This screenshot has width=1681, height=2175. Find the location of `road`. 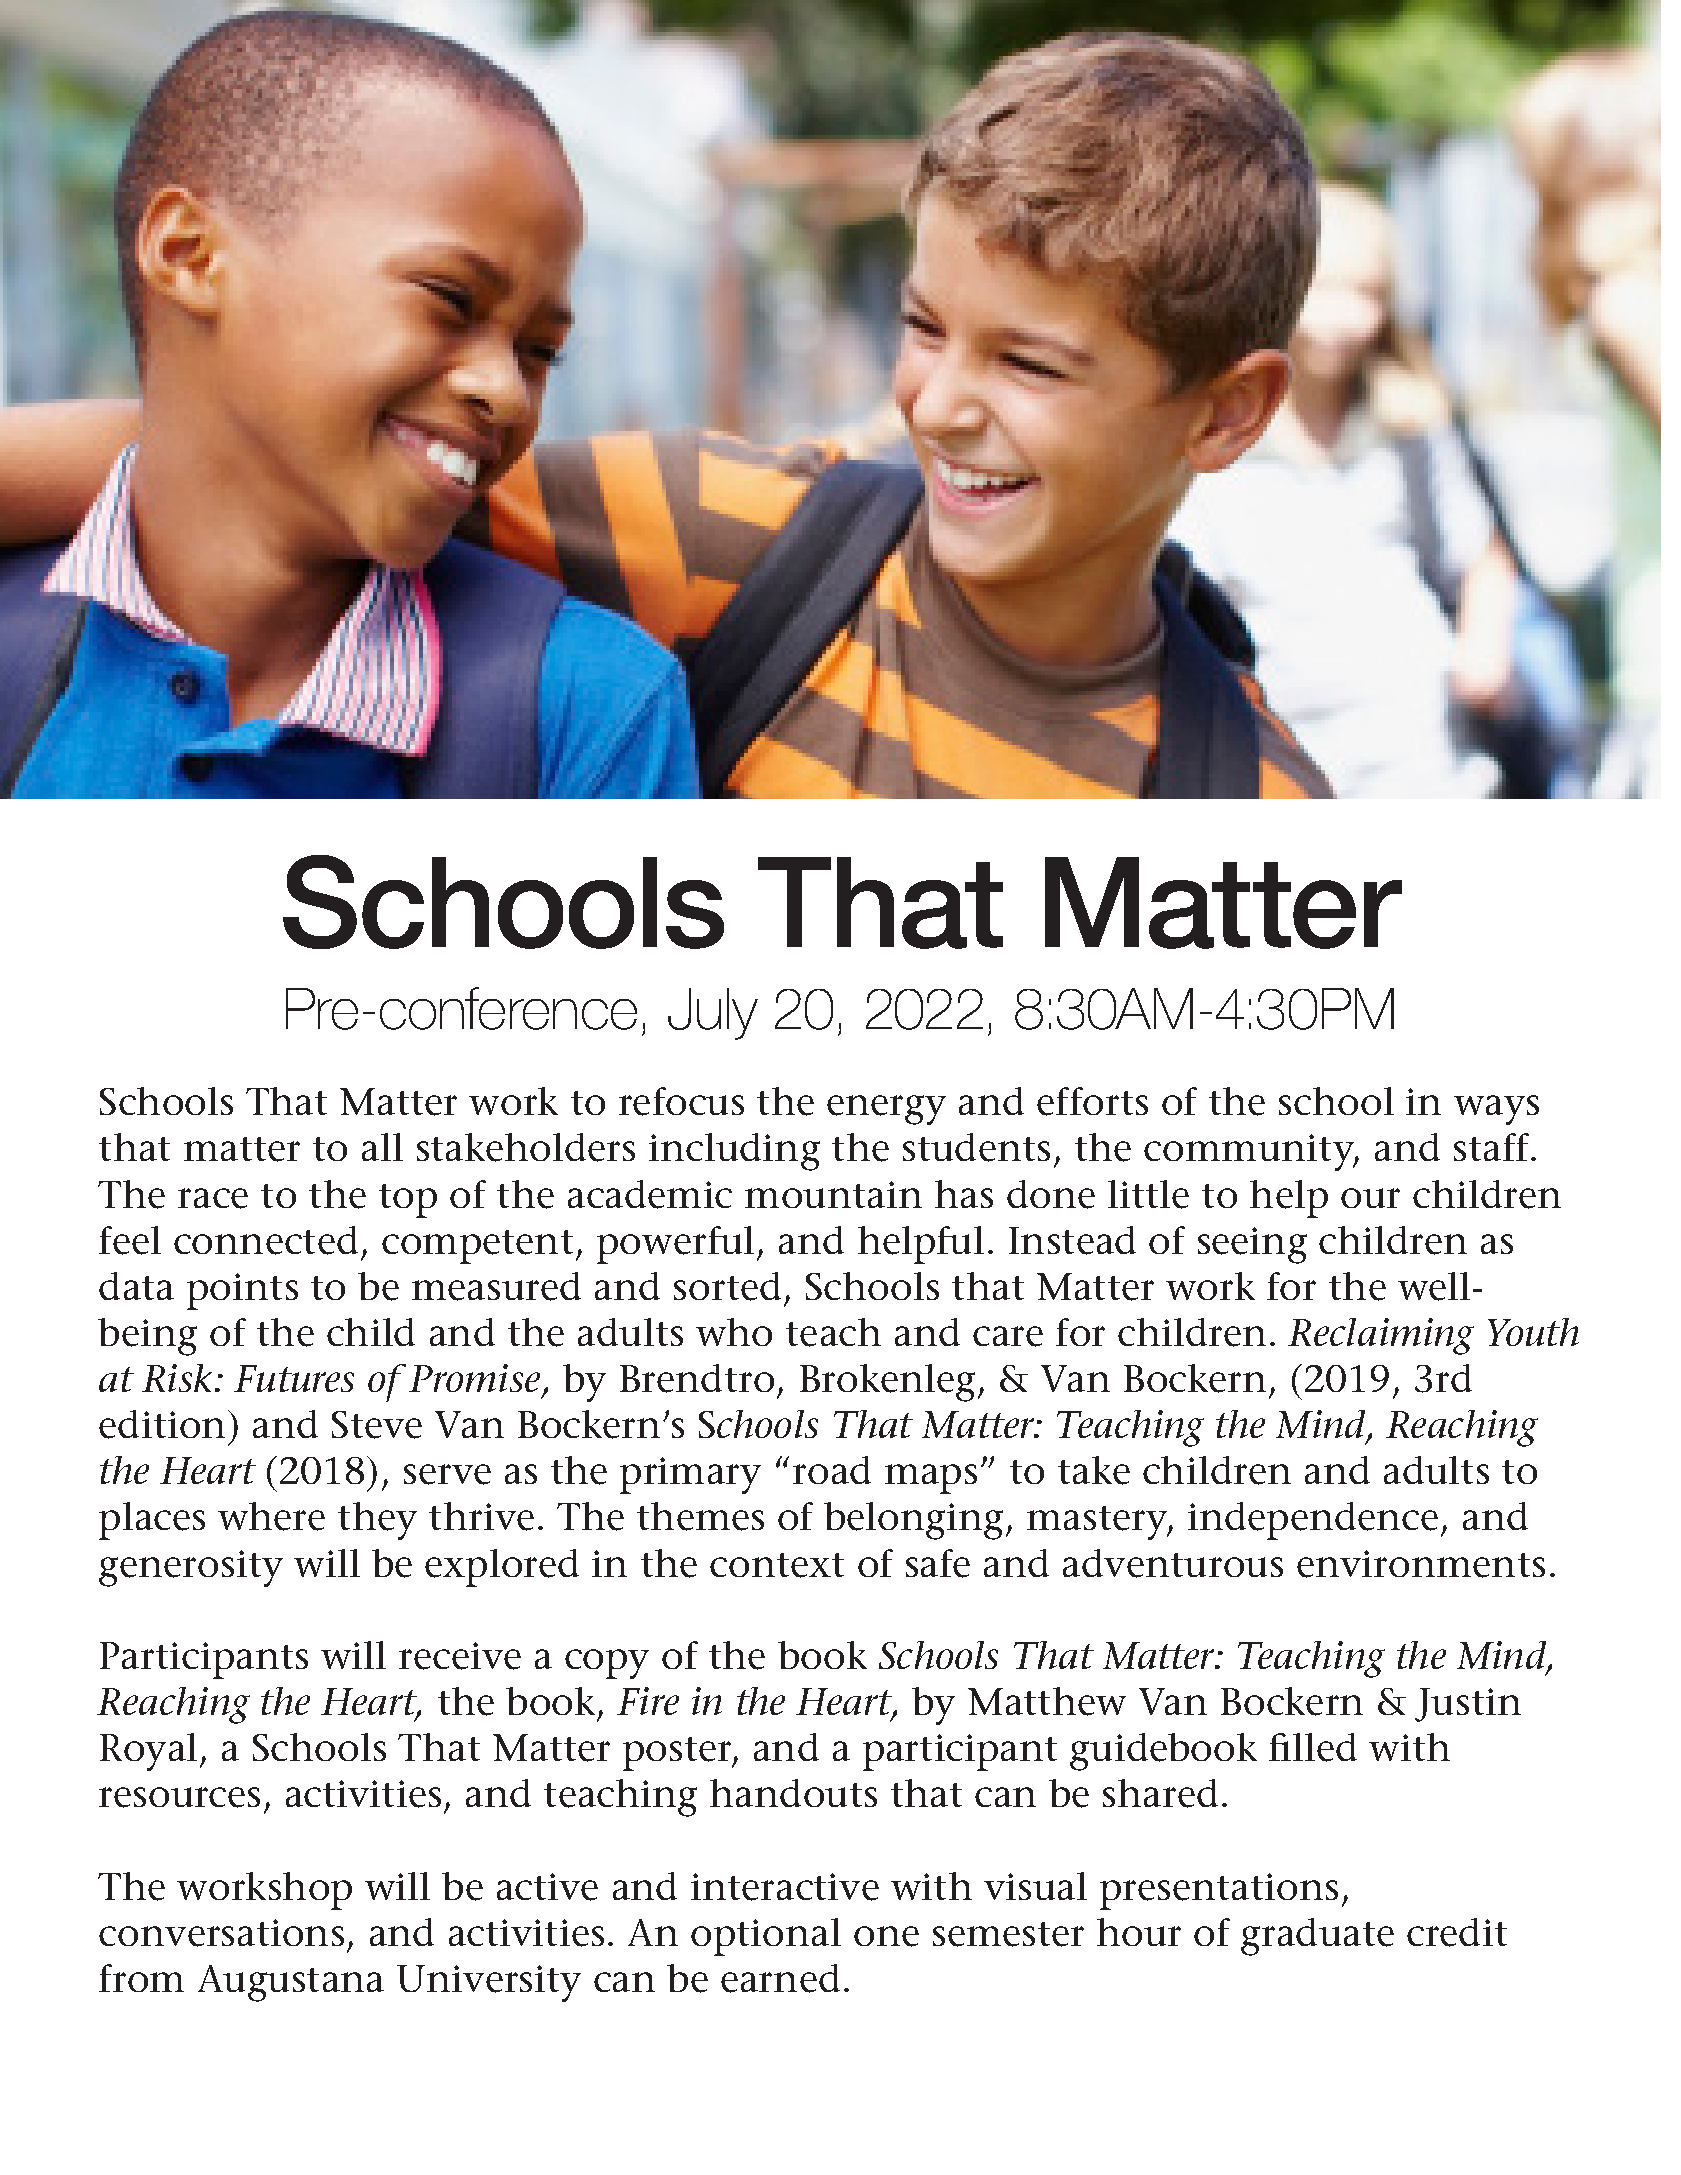

road is located at coordinates (832, 1470).
